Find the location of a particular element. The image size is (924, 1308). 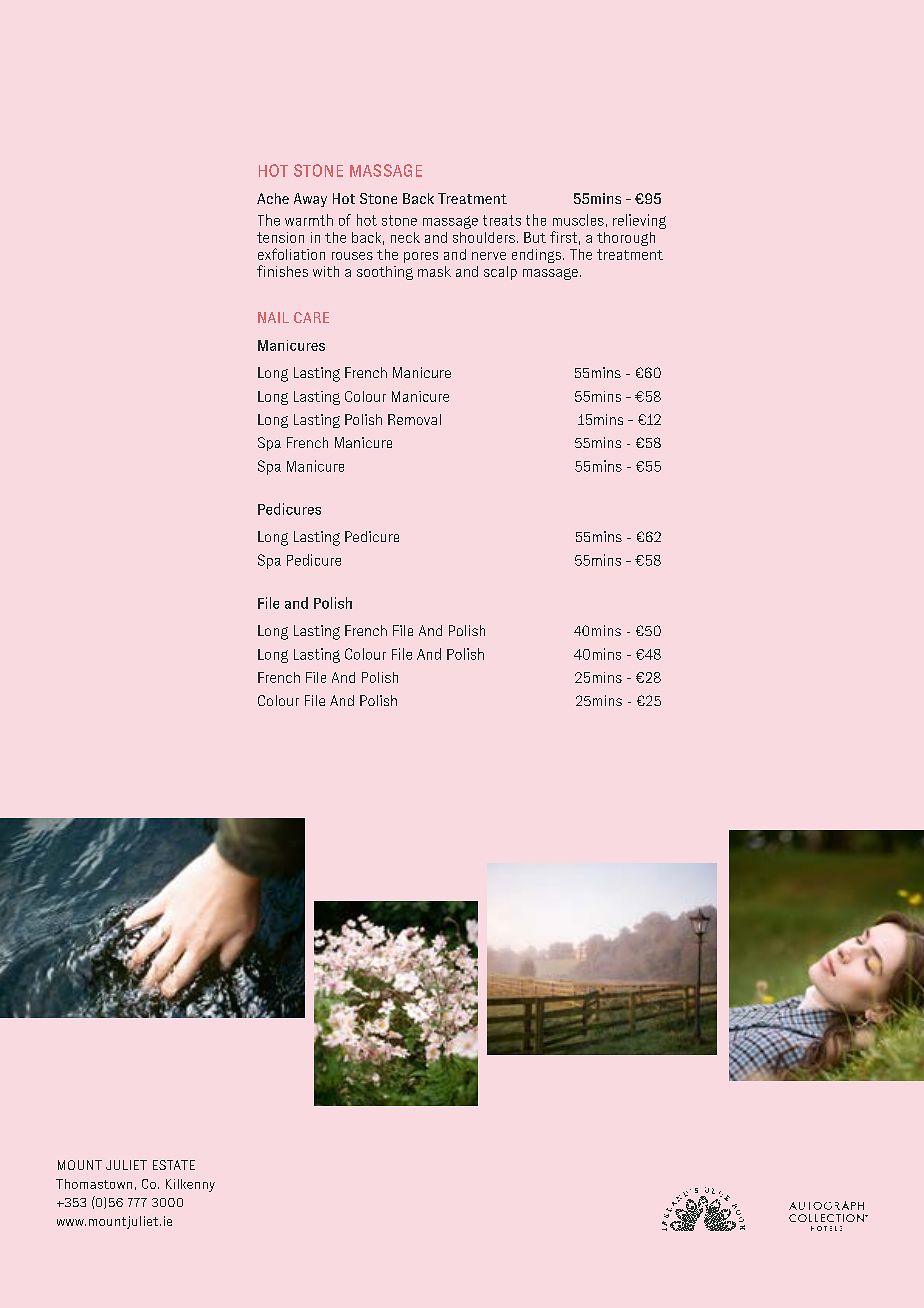

CARE is located at coordinates (311, 317).
